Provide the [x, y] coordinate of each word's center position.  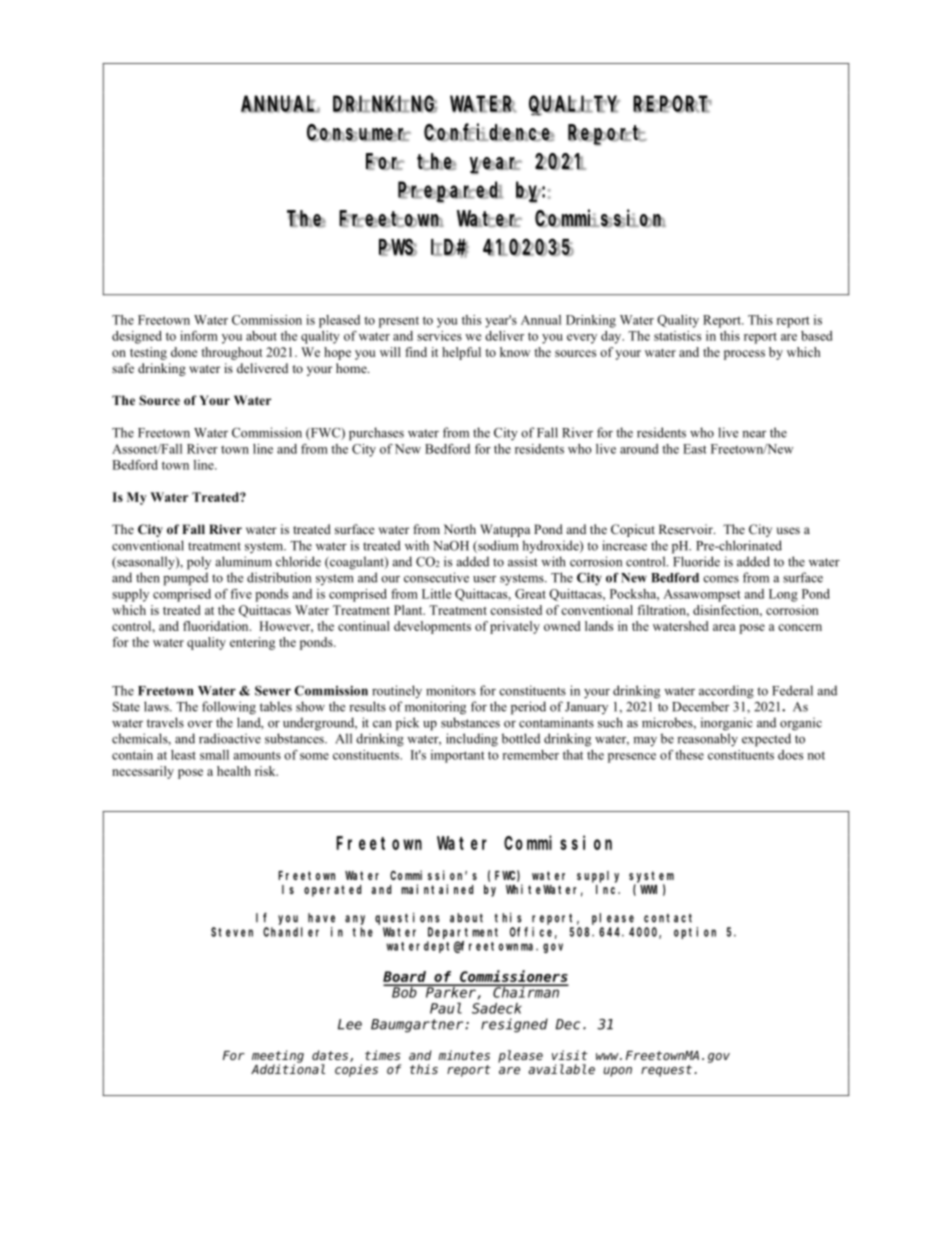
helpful [461, 353]
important [458, 756]
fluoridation [217, 626]
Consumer [359, 133]
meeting [278, 1056]
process [744, 355]
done [184, 352]
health [234, 771]
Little [436, 594]
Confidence [489, 132]
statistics [677, 336]
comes [721, 579]
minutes [464, 1055]
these [689, 755]
